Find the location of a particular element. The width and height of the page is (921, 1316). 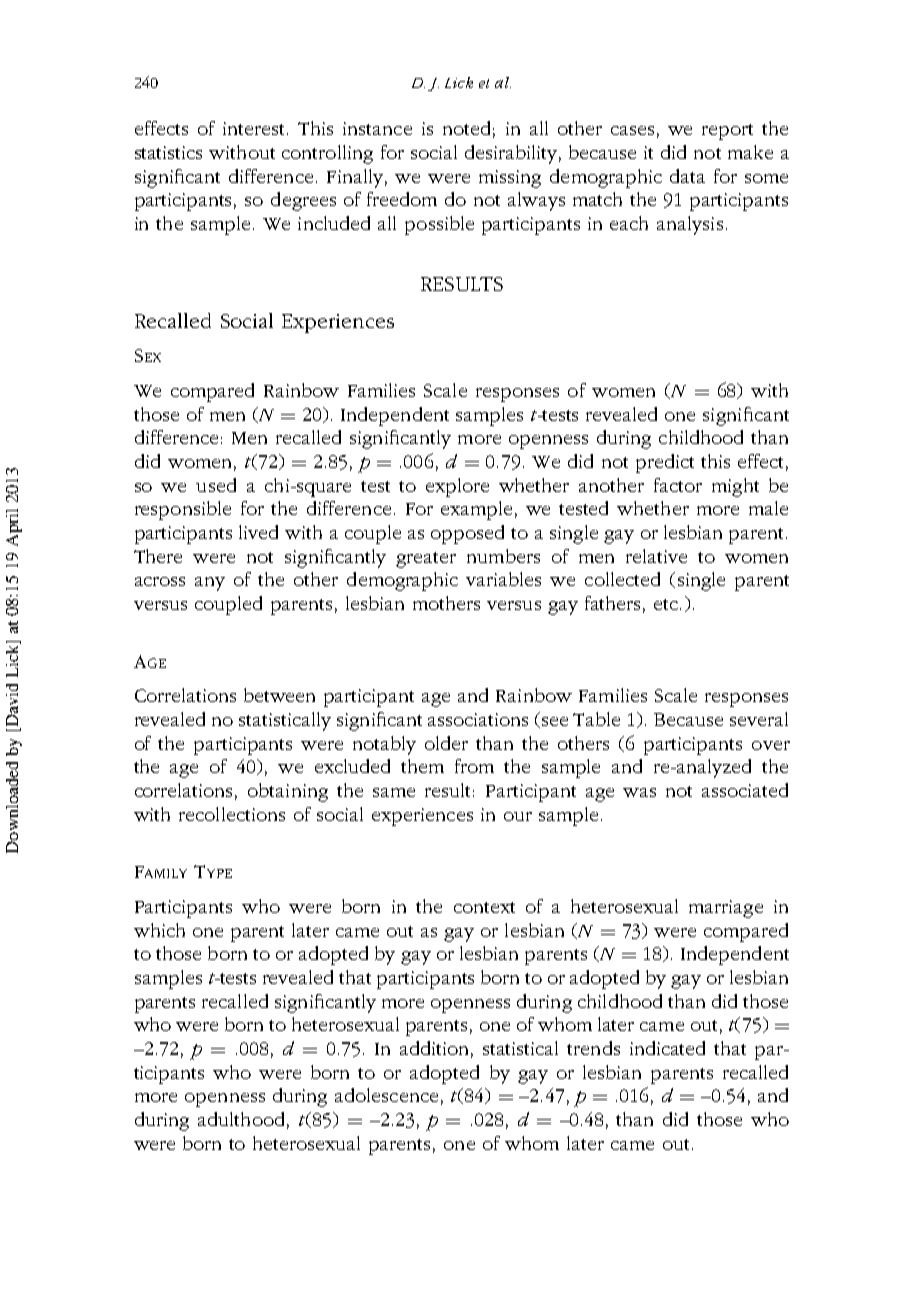

interest is located at coordinates (253, 128).
